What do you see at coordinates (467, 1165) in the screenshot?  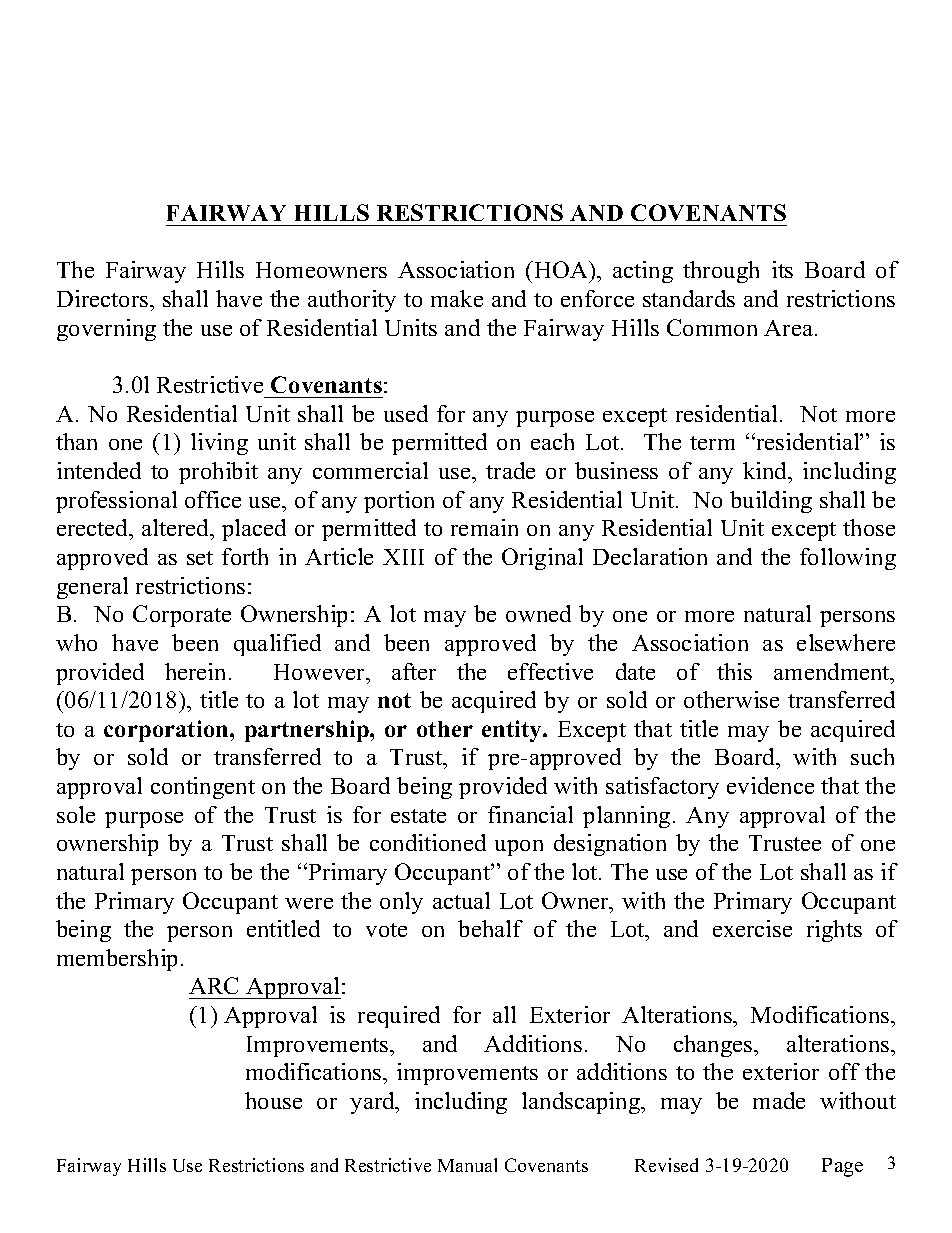 I see `Manual` at bounding box center [467, 1165].
